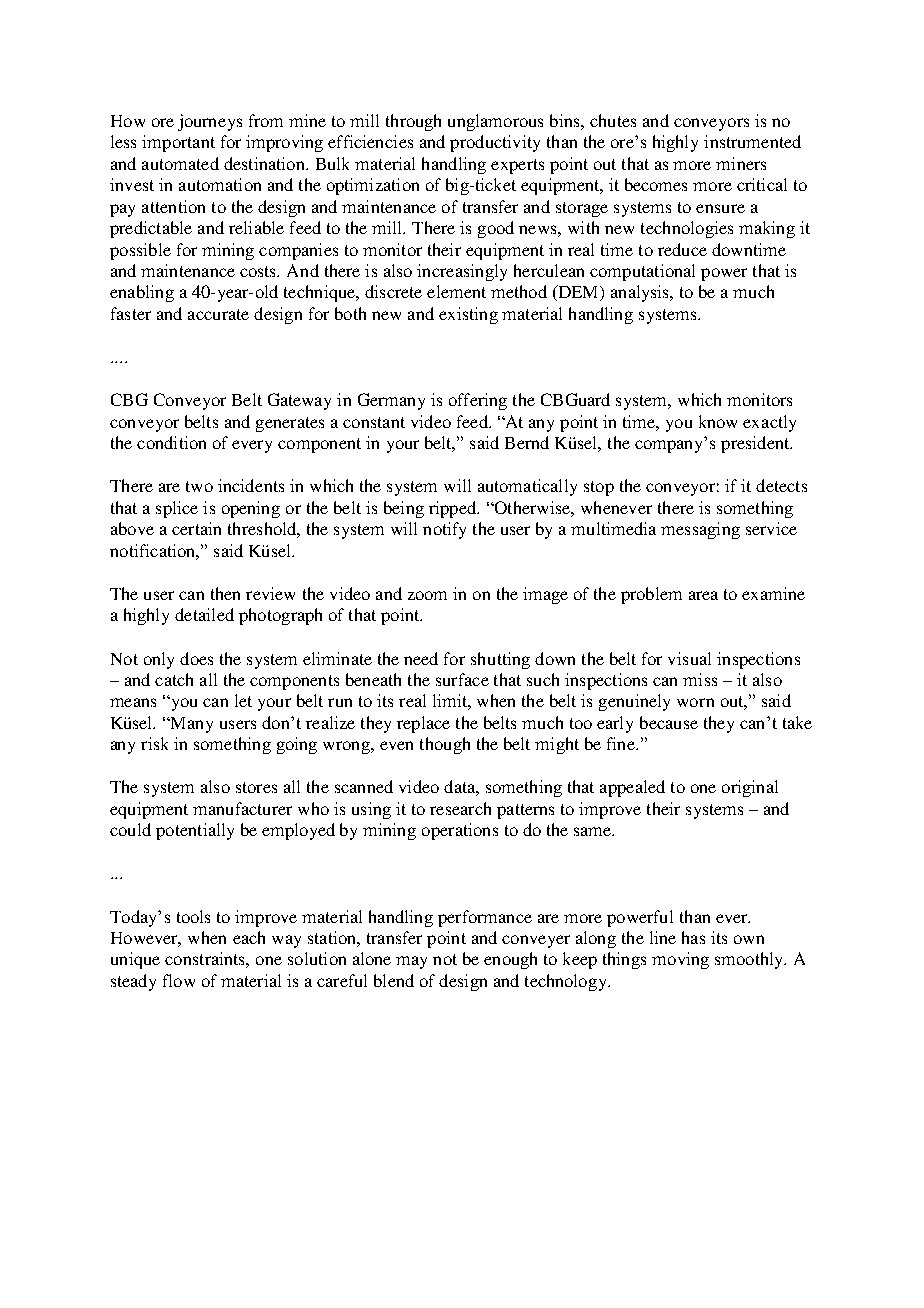 Image resolution: width=924 pixels, height=1308 pixels. Describe the element at coordinates (179, 980) in the page. I see `flow` at that location.
